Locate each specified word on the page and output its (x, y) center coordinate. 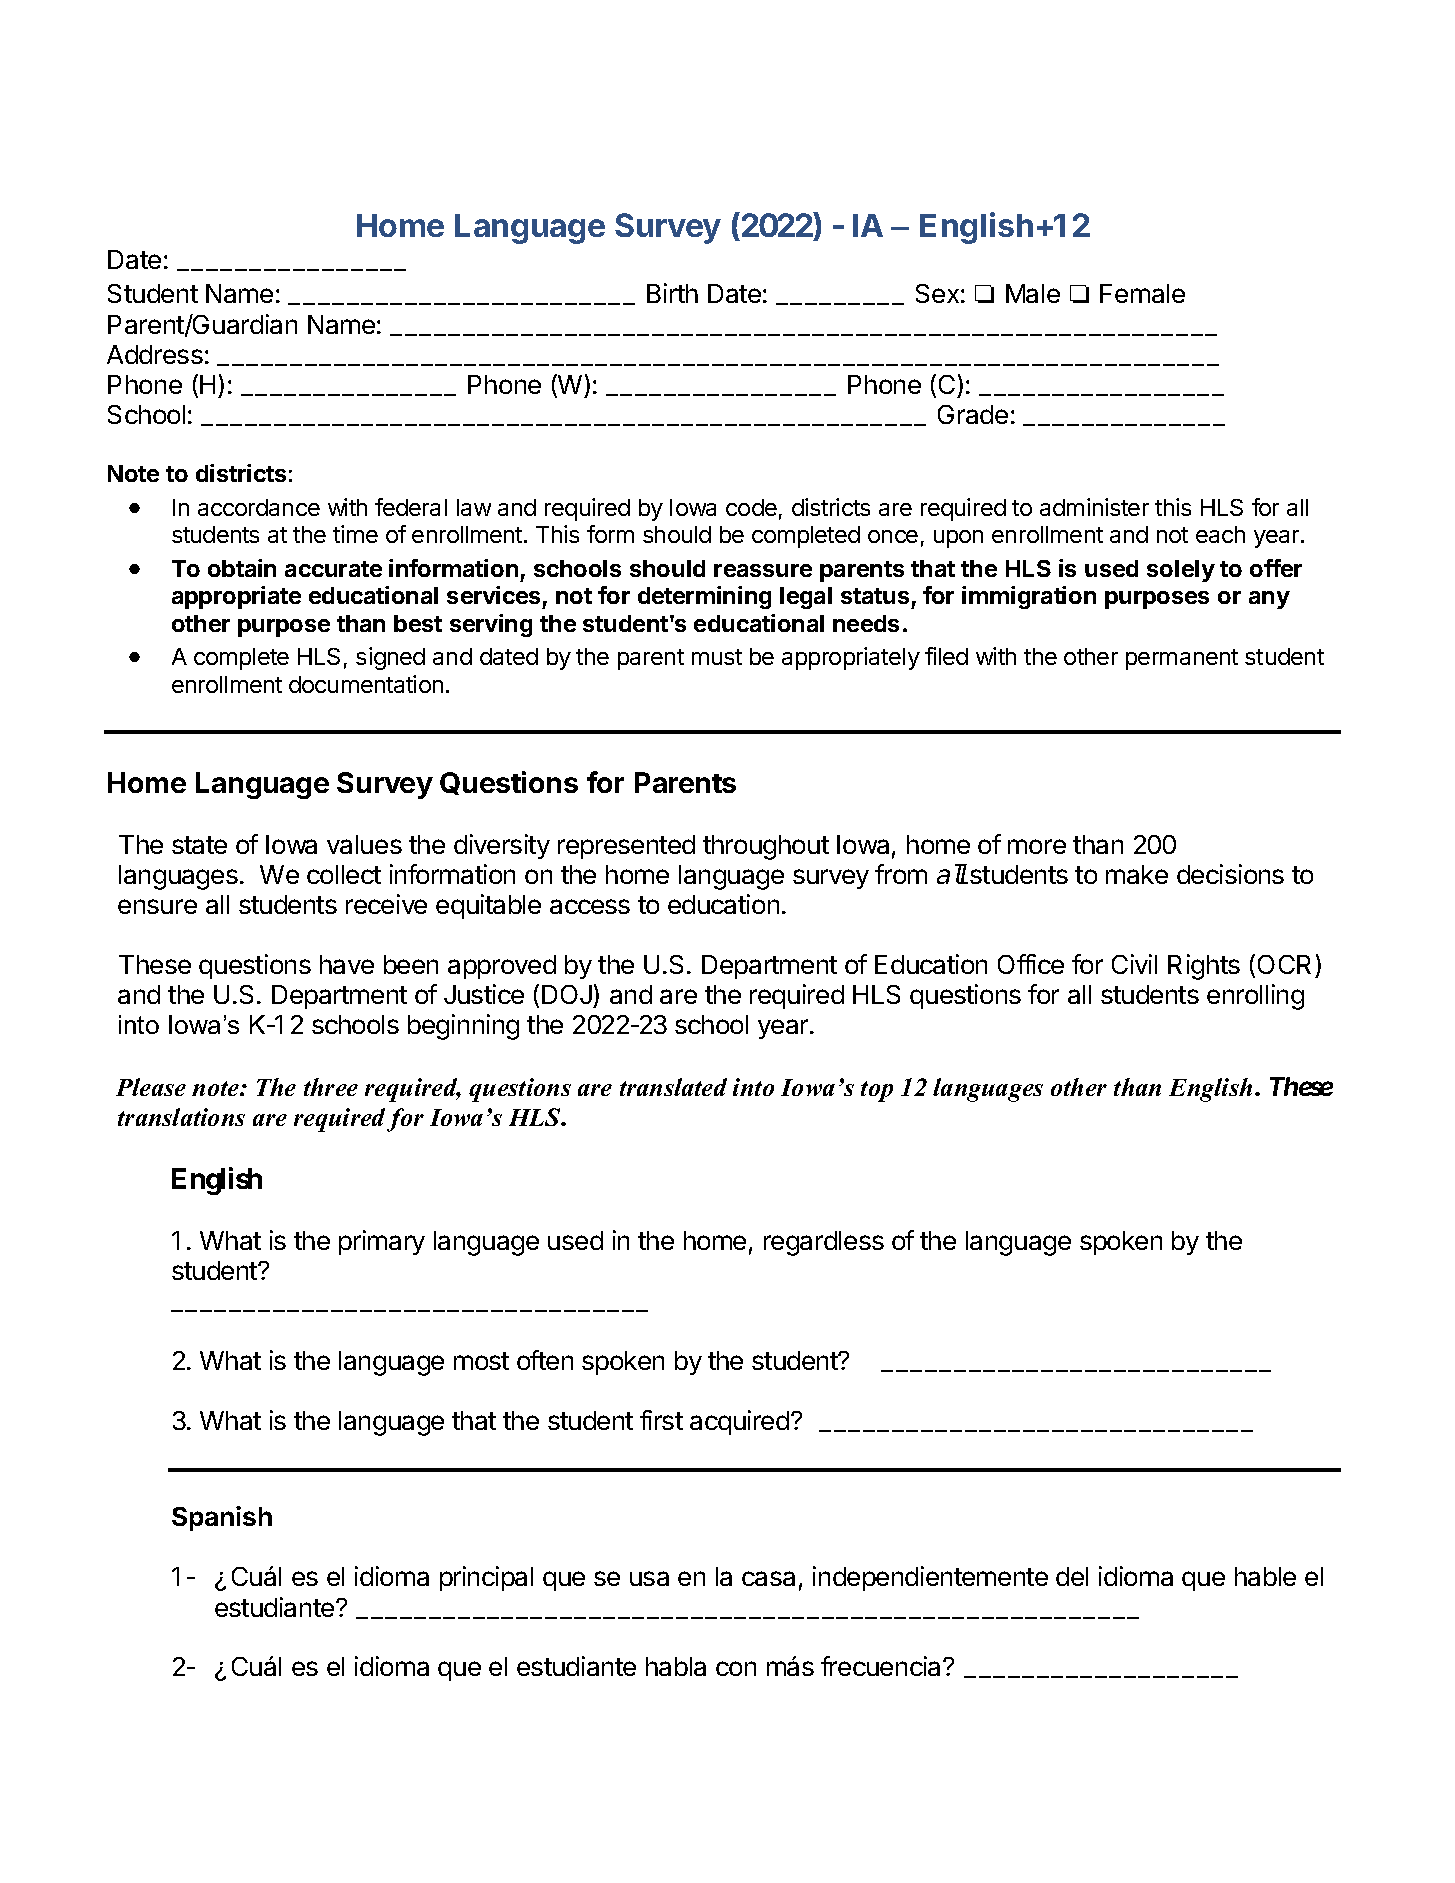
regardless (824, 1243)
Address (155, 354)
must (717, 657)
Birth (672, 293)
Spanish (222, 1518)
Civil (1134, 964)
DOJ (568, 996)
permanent (1182, 659)
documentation (366, 684)
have (347, 964)
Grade (973, 414)
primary (382, 1242)
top (877, 1091)
